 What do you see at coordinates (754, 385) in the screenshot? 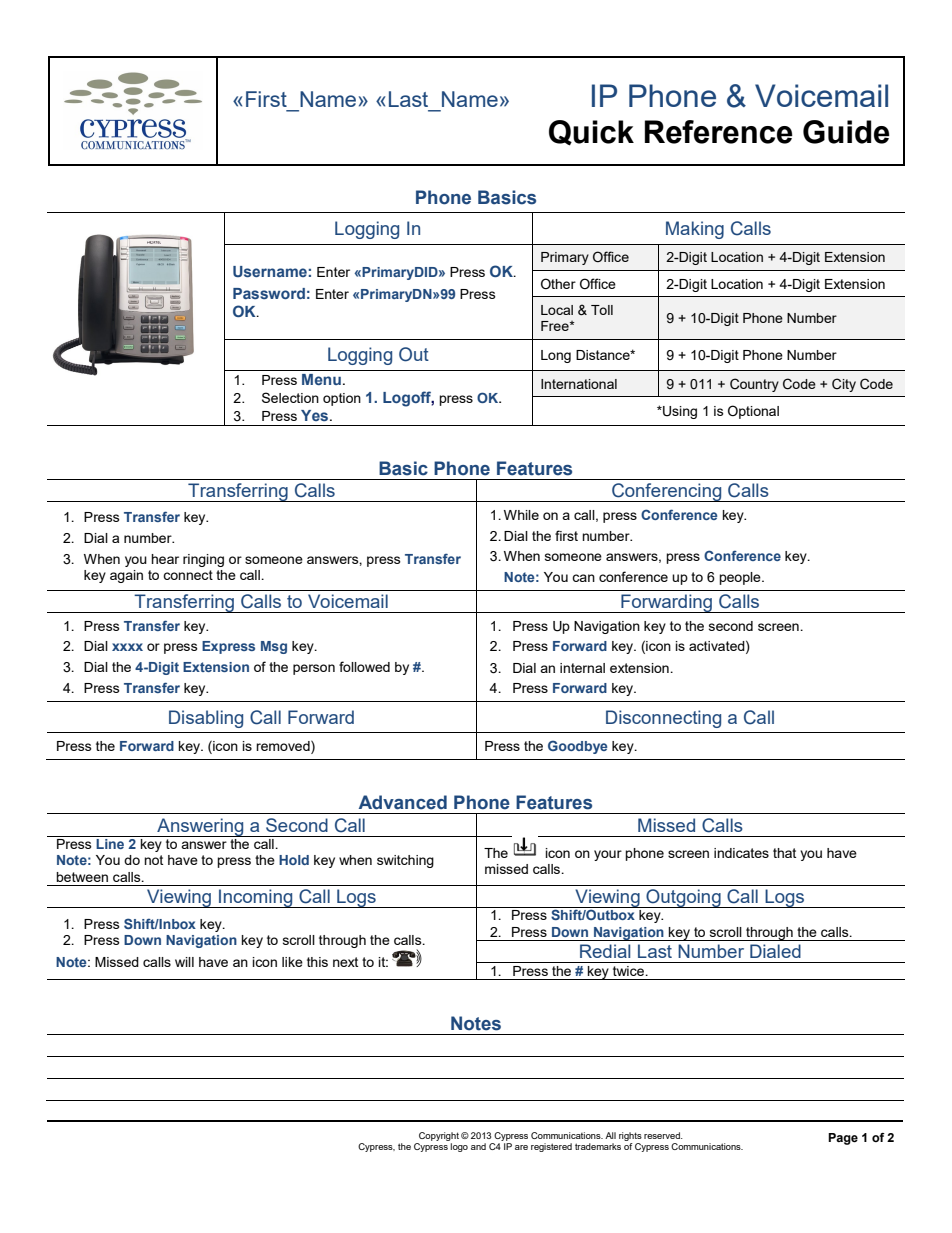
I see `Country` at bounding box center [754, 385].
